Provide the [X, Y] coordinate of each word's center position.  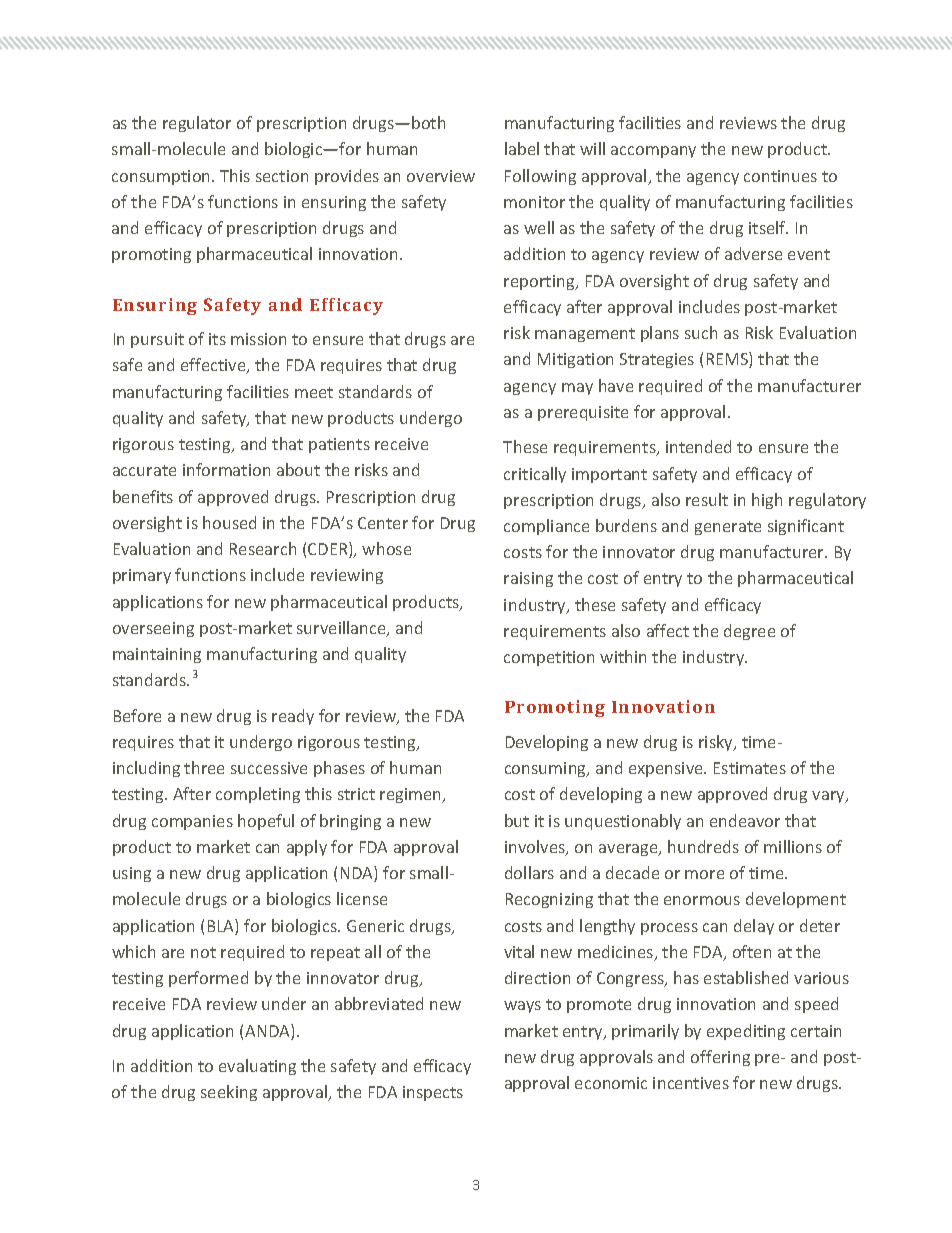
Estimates [750, 768]
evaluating [257, 1067]
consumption [162, 177]
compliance [546, 527]
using [132, 874]
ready [293, 717]
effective [214, 366]
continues [780, 176]
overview [441, 176]
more [704, 874]
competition [549, 658]
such [701, 332]
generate [728, 528]
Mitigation [575, 360]
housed [229, 522]
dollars [529, 872]
